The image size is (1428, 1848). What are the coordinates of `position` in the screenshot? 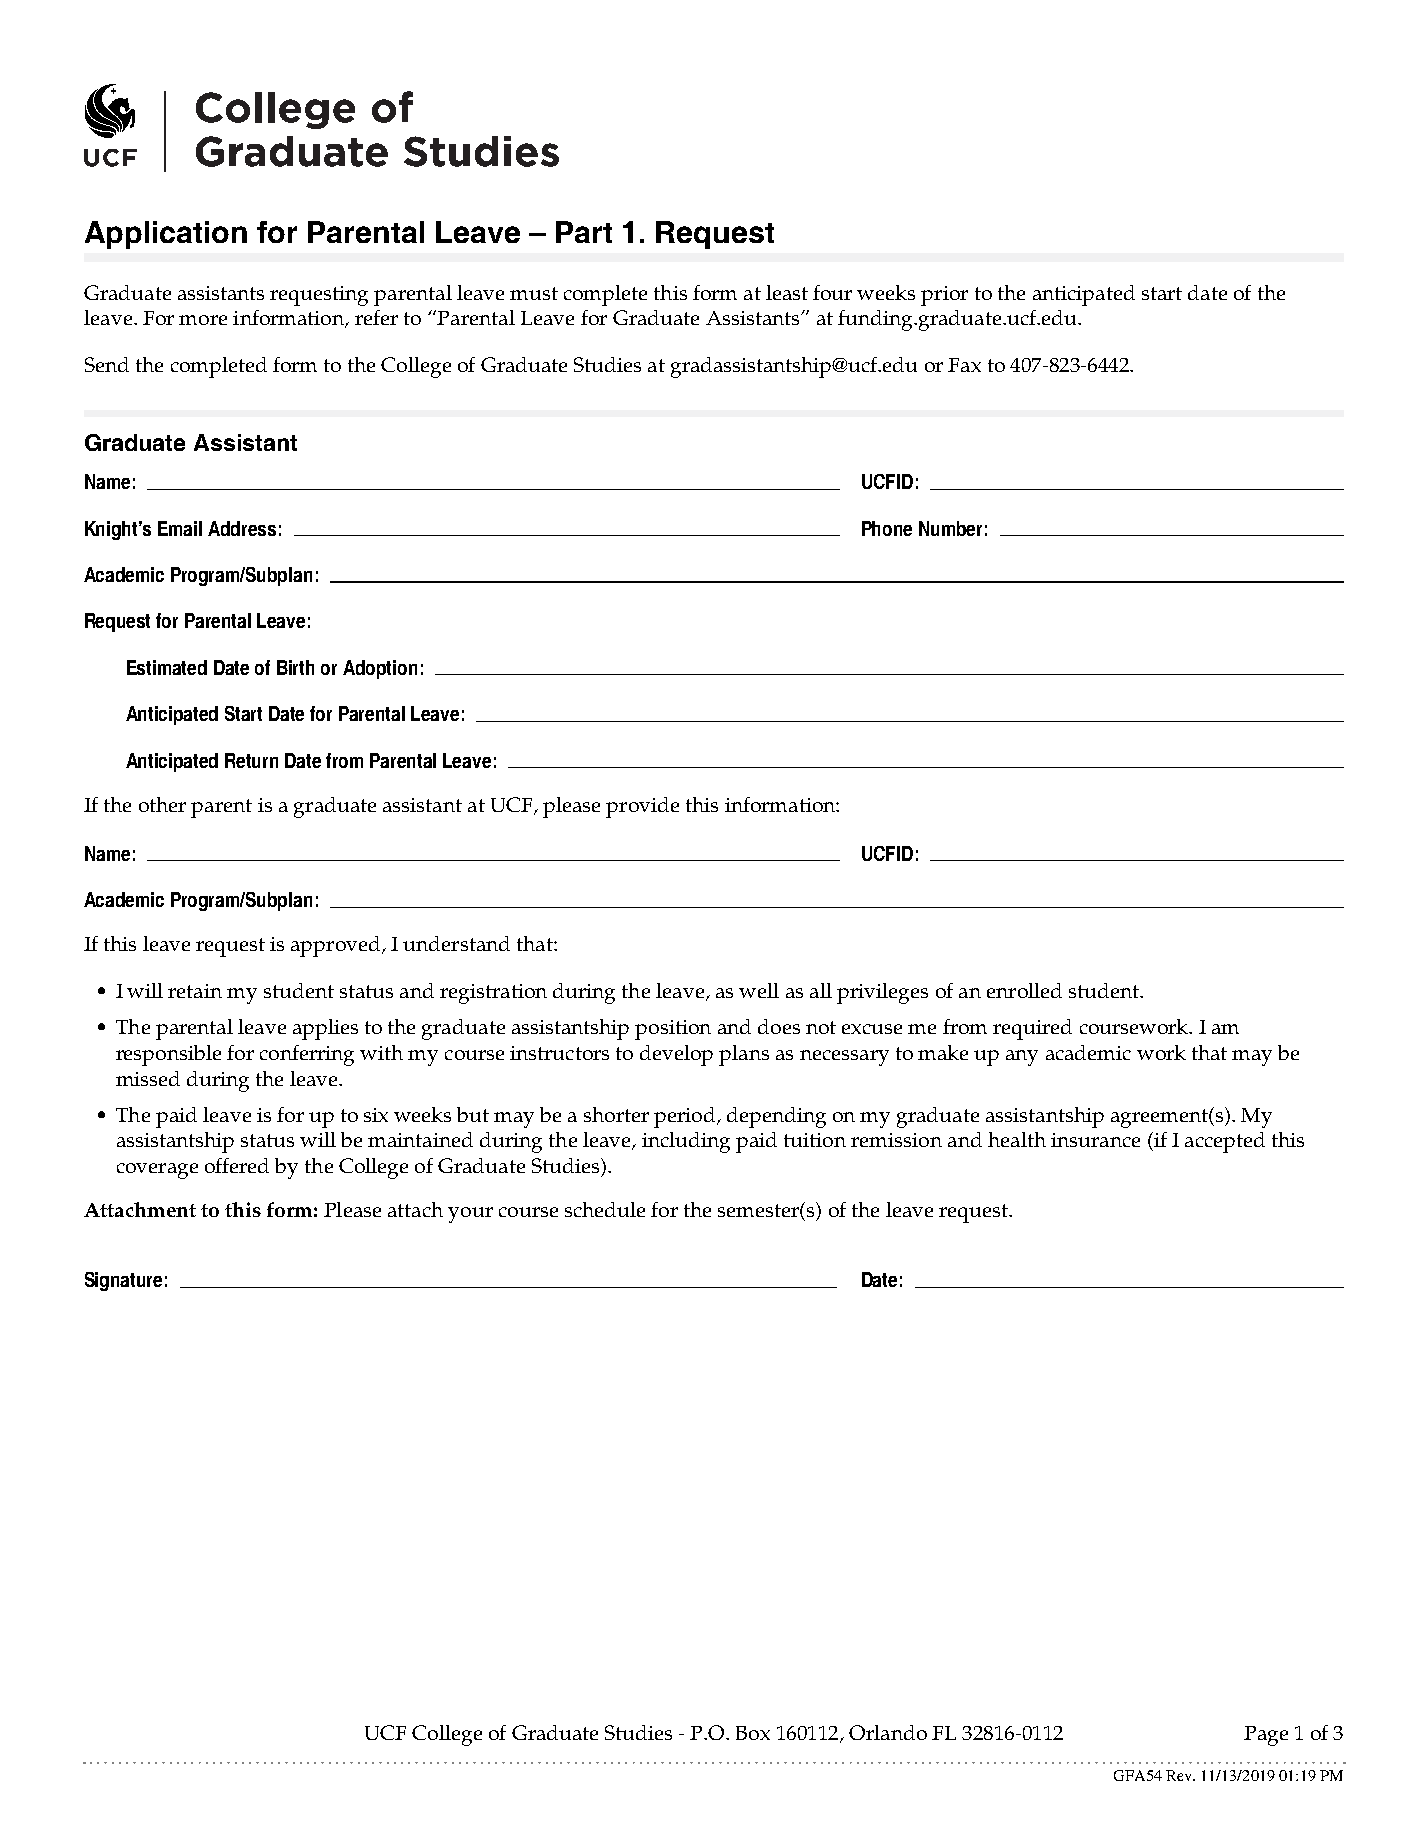 It's located at (673, 1030).
